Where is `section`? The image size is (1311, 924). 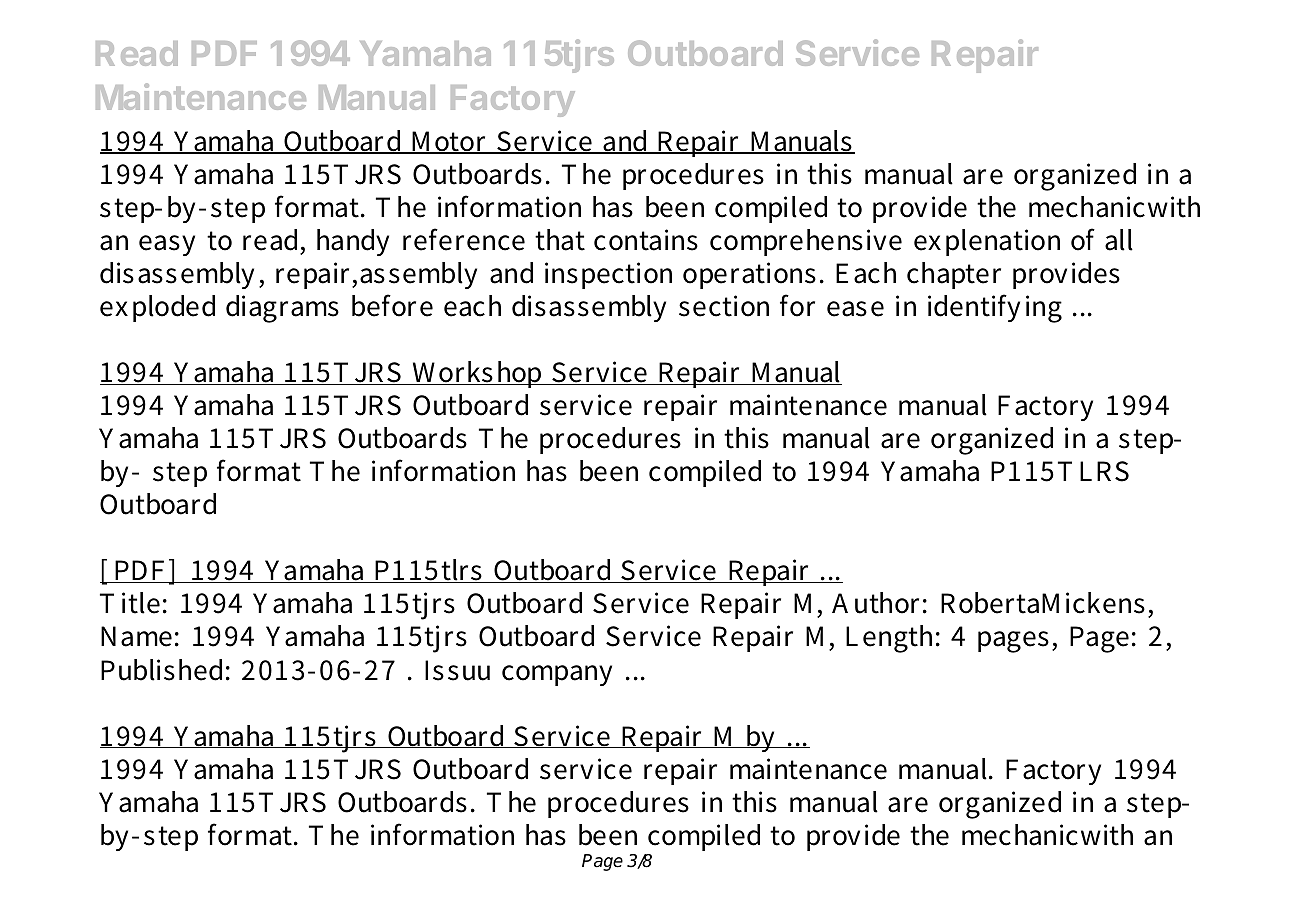
section is located at coordinates (724, 306).
